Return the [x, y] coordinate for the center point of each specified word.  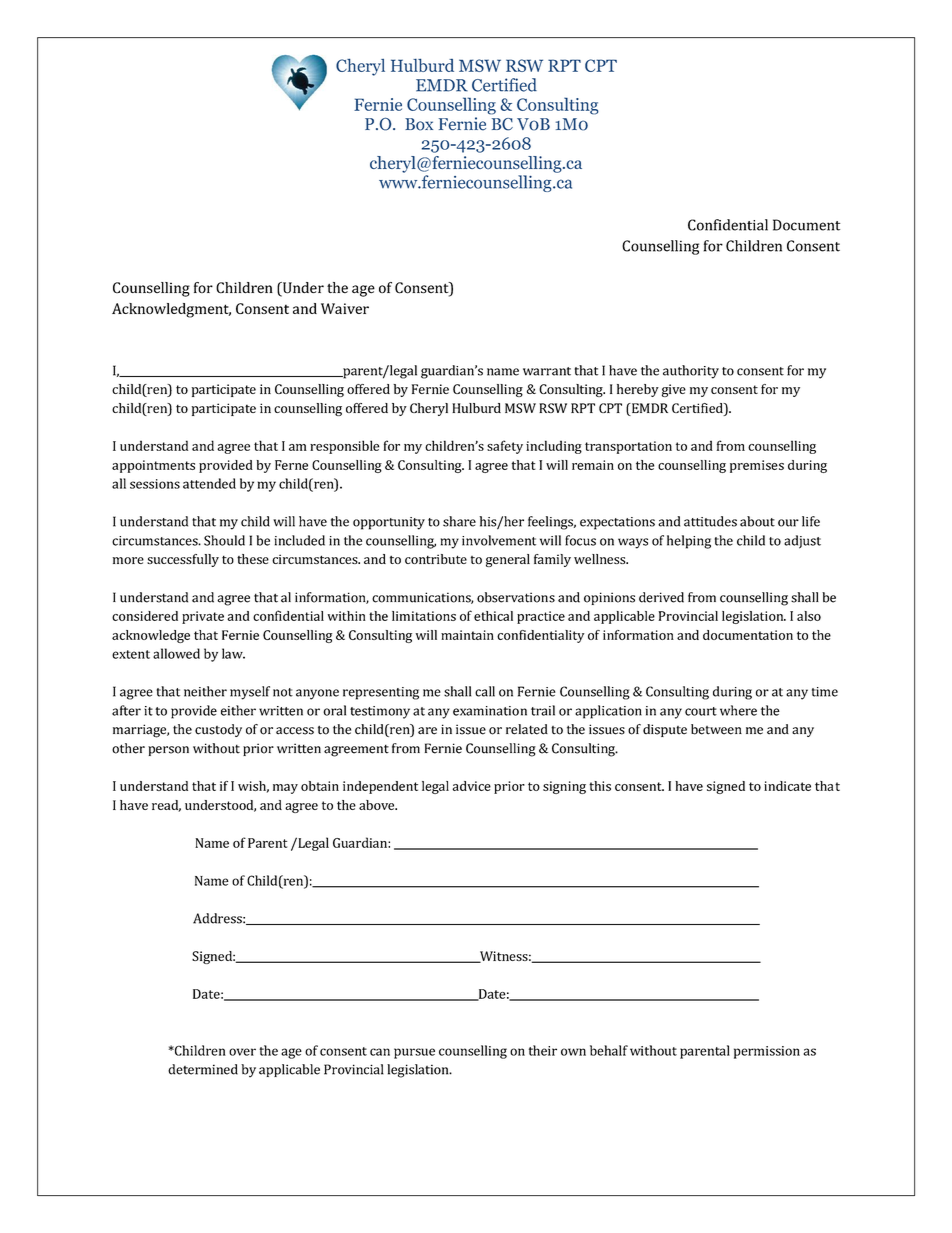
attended [209, 483]
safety [505, 447]
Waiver [345, 308]
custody [218, 730]
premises [757, 466]
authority [691, 372]
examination [490, 711]
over [242, 1052]
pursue [414, 1053]
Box [419, 124]
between [716, 729]
